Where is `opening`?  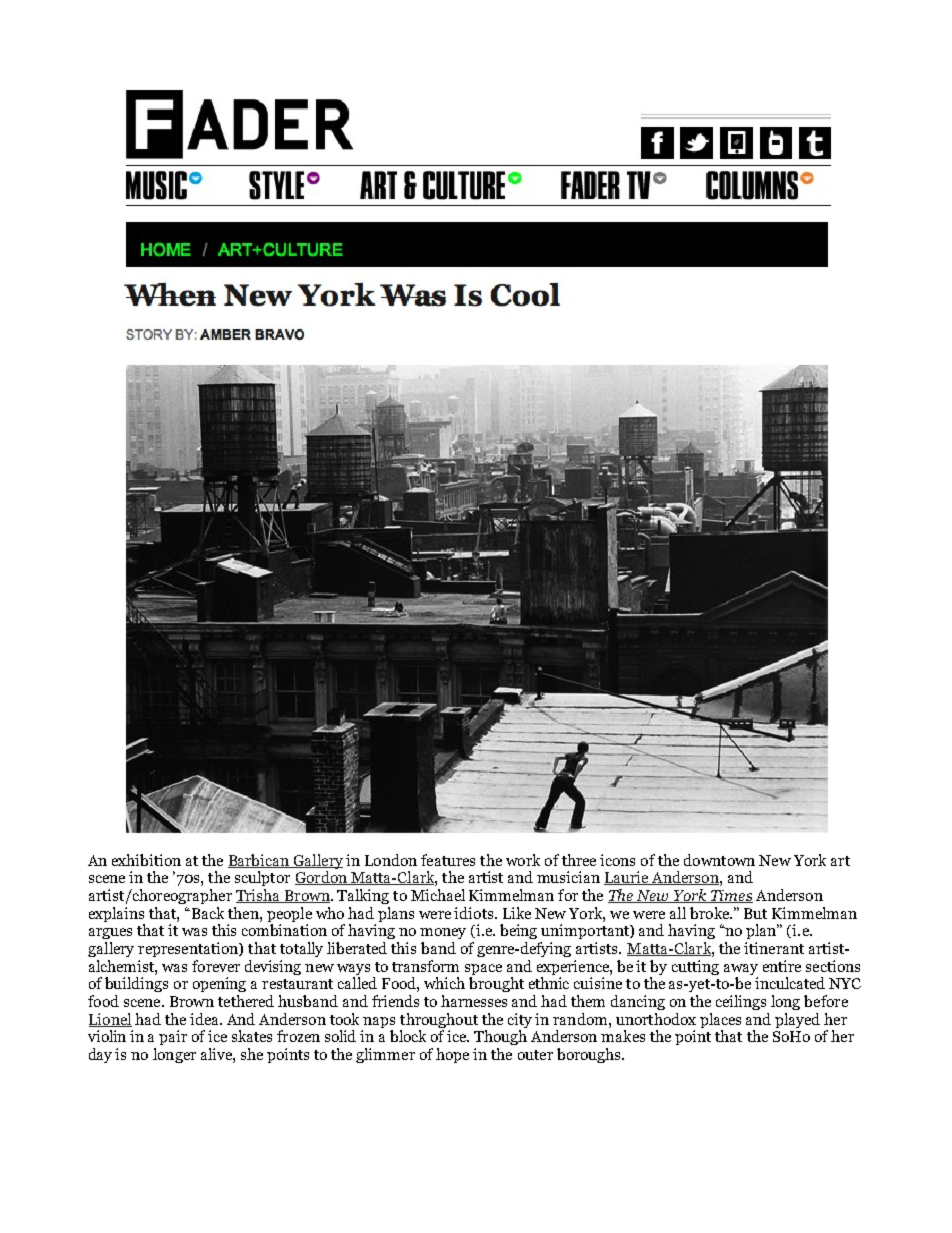
opening is located at coordinates (219, 984).
